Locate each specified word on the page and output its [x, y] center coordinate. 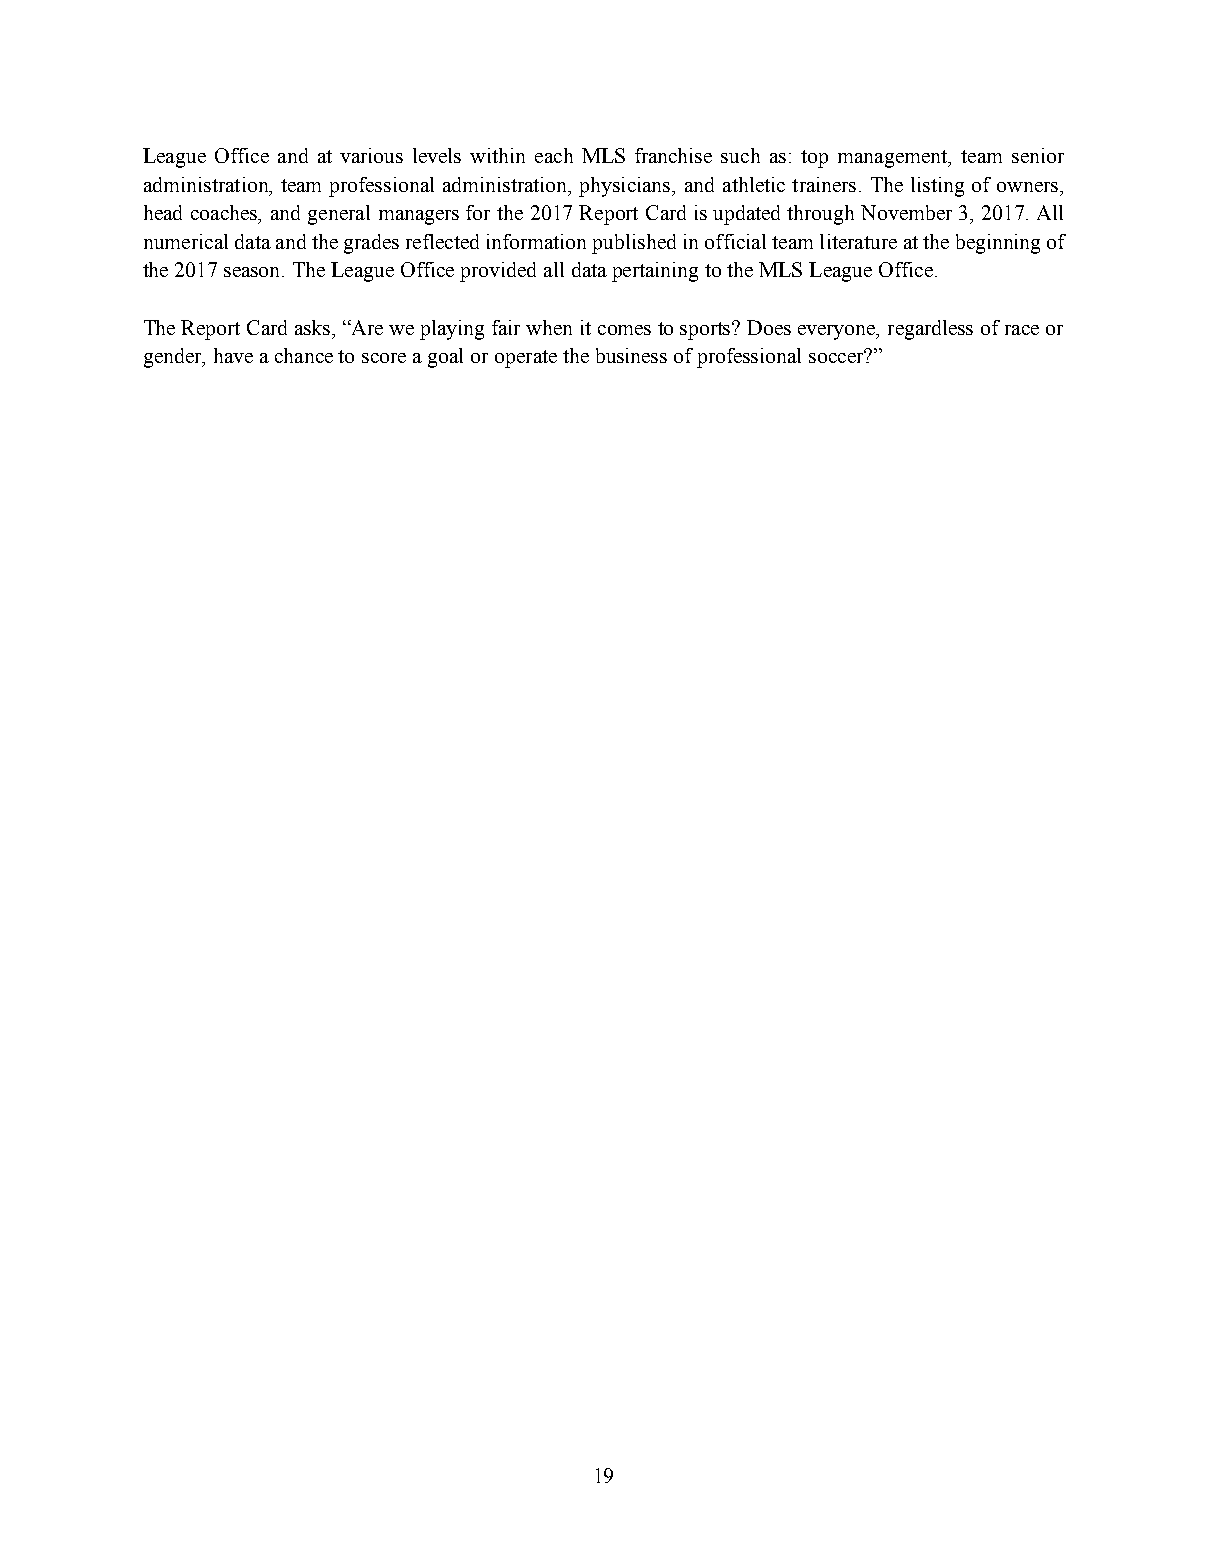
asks [314, 327]
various [371, 155]
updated [746, 215]
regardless [930, 330]
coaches [225, 214]
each [554, 155]
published [634, 244]
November [906, 212]
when [549, 327]
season [254, 272]
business [631, 355]
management [894, 159]
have [233, 355]
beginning [998, 244]
